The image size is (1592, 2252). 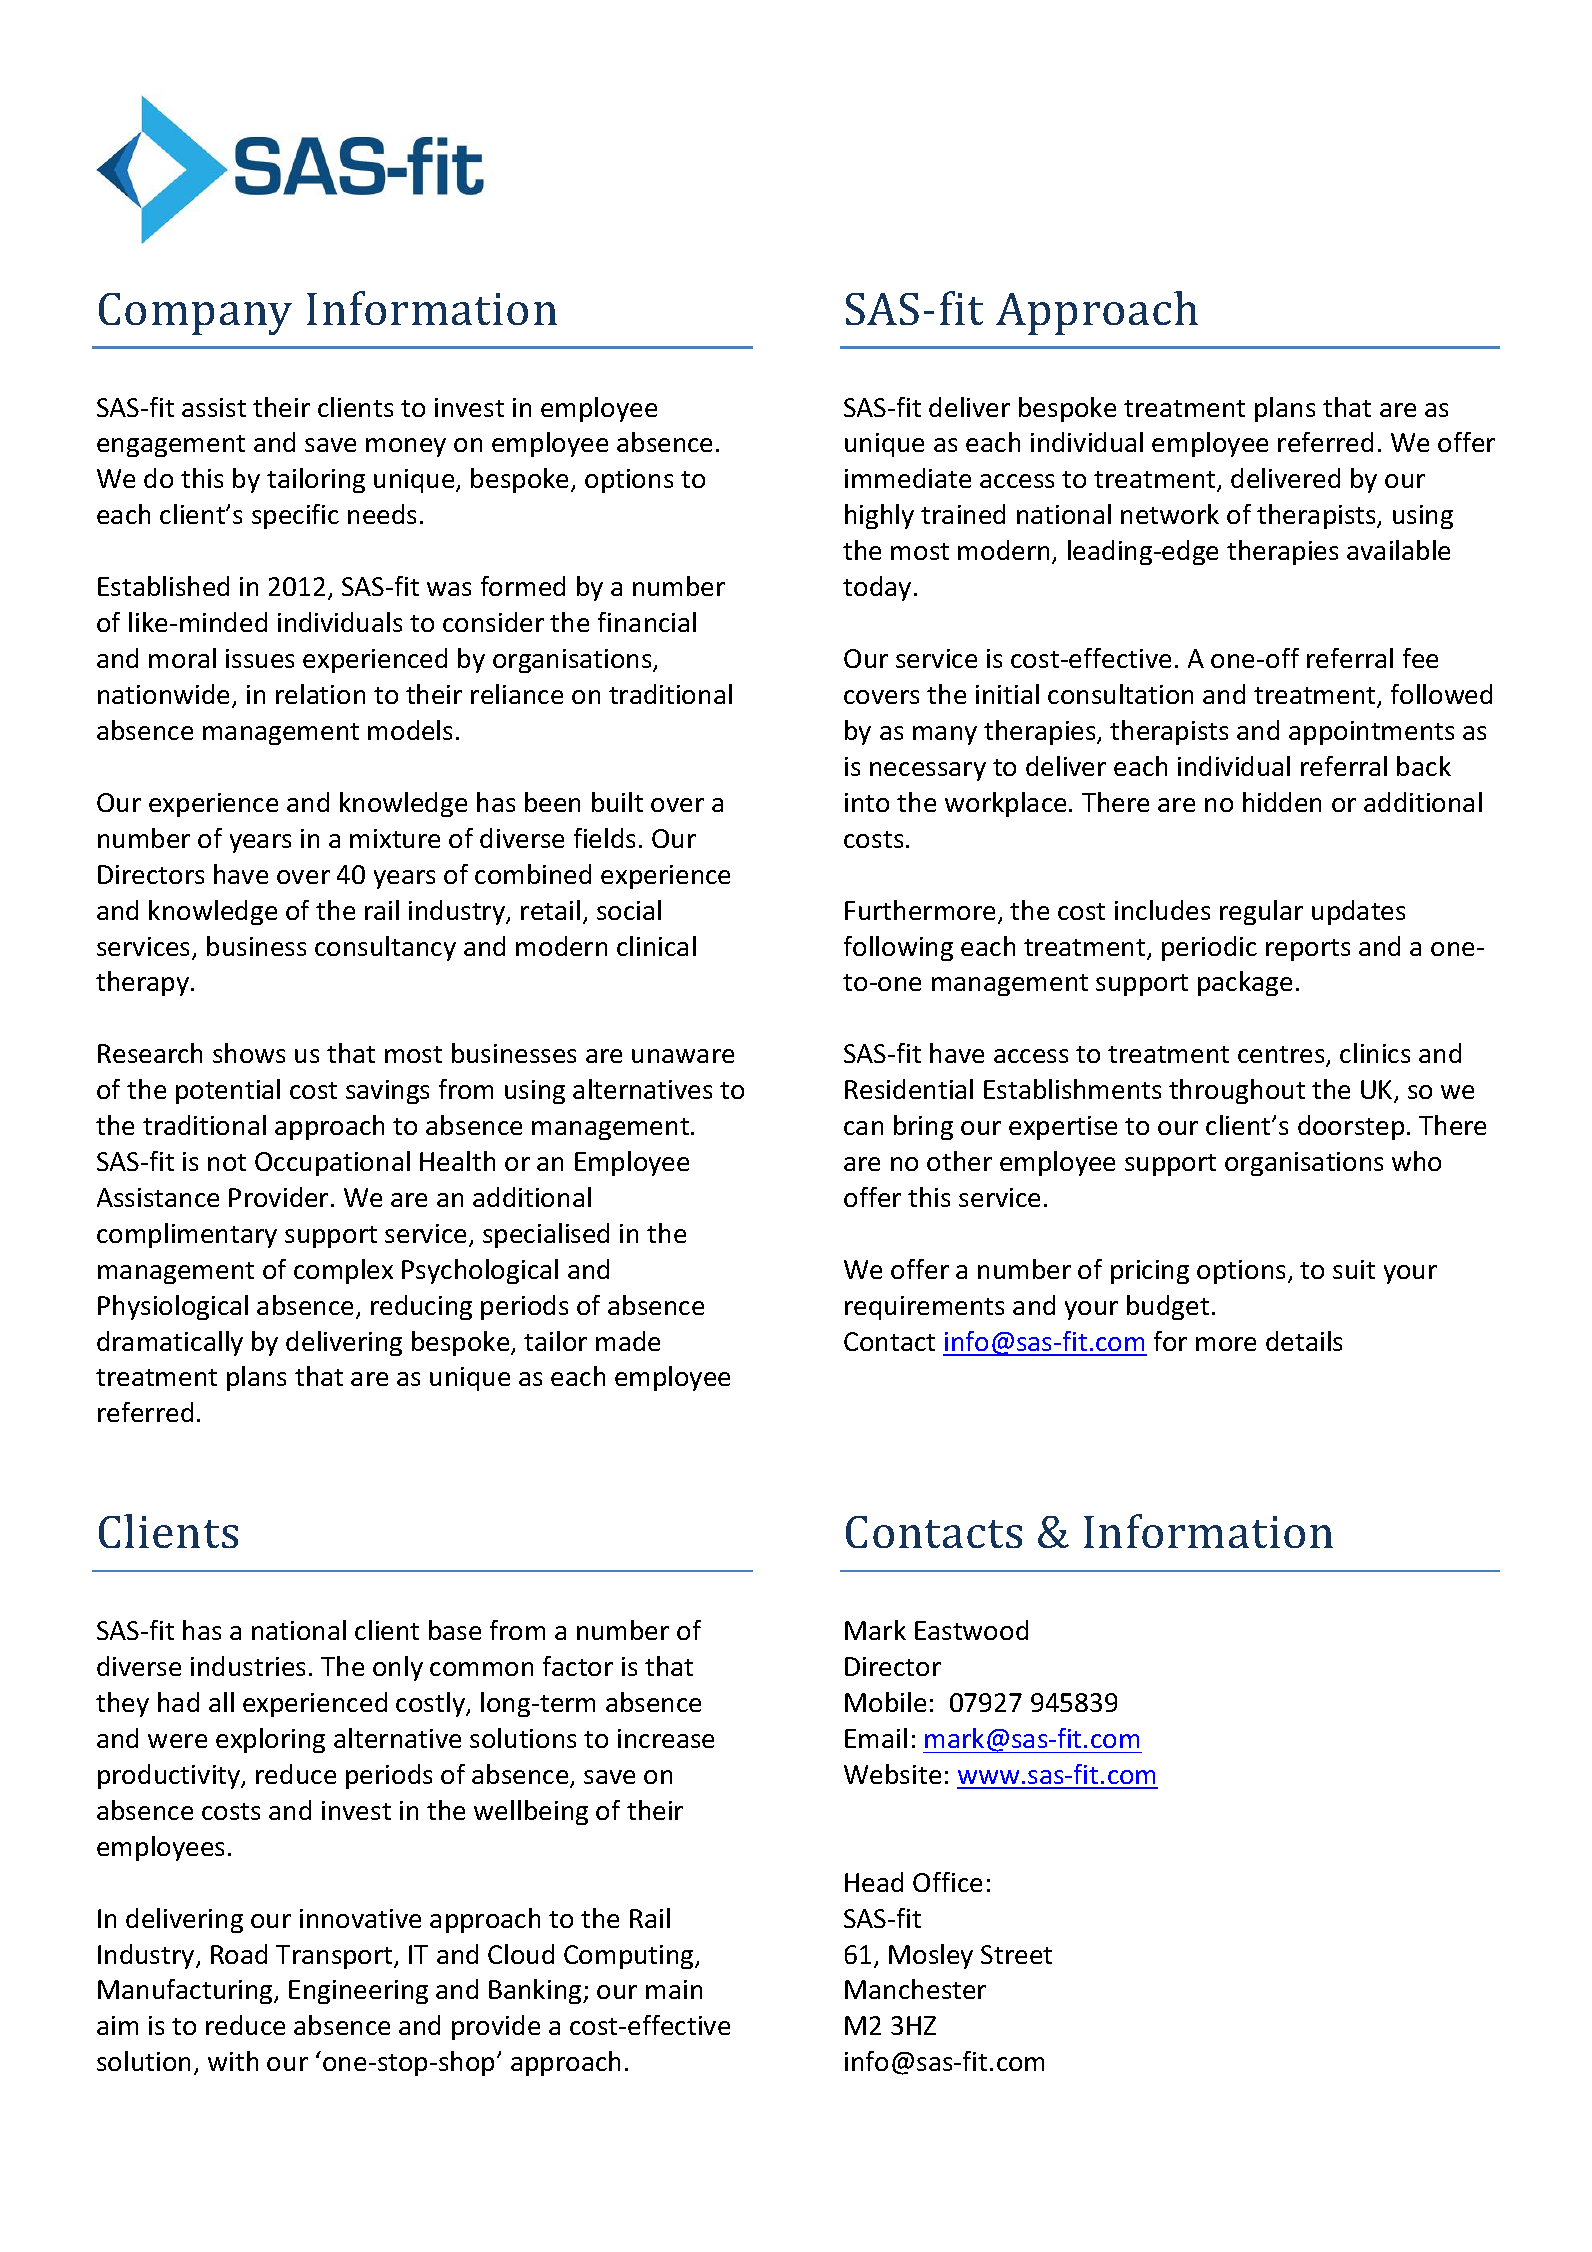 I want to click on Company, so click(x=195, y=314).
